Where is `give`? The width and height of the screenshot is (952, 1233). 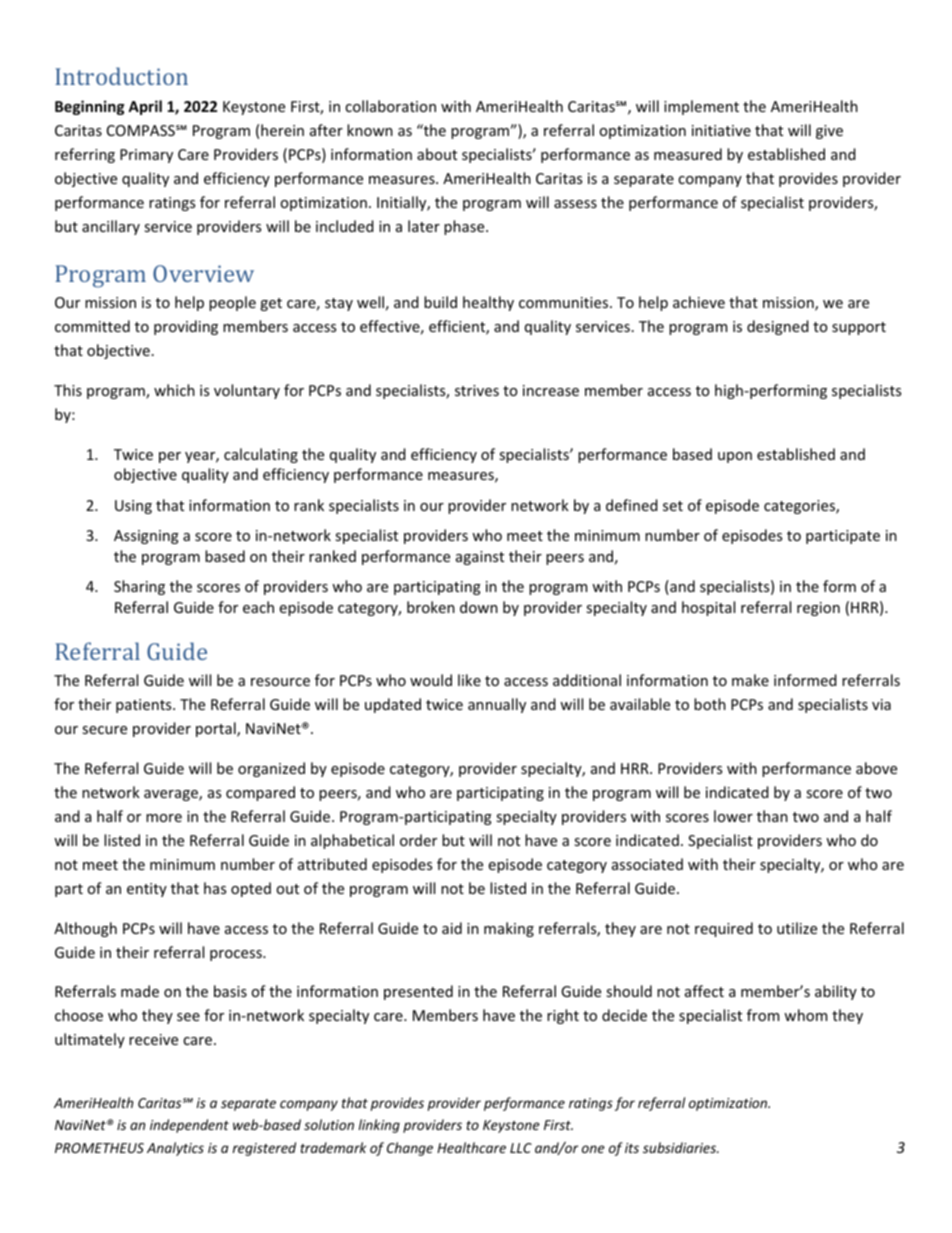 give is located at coordinates (829, 132).
